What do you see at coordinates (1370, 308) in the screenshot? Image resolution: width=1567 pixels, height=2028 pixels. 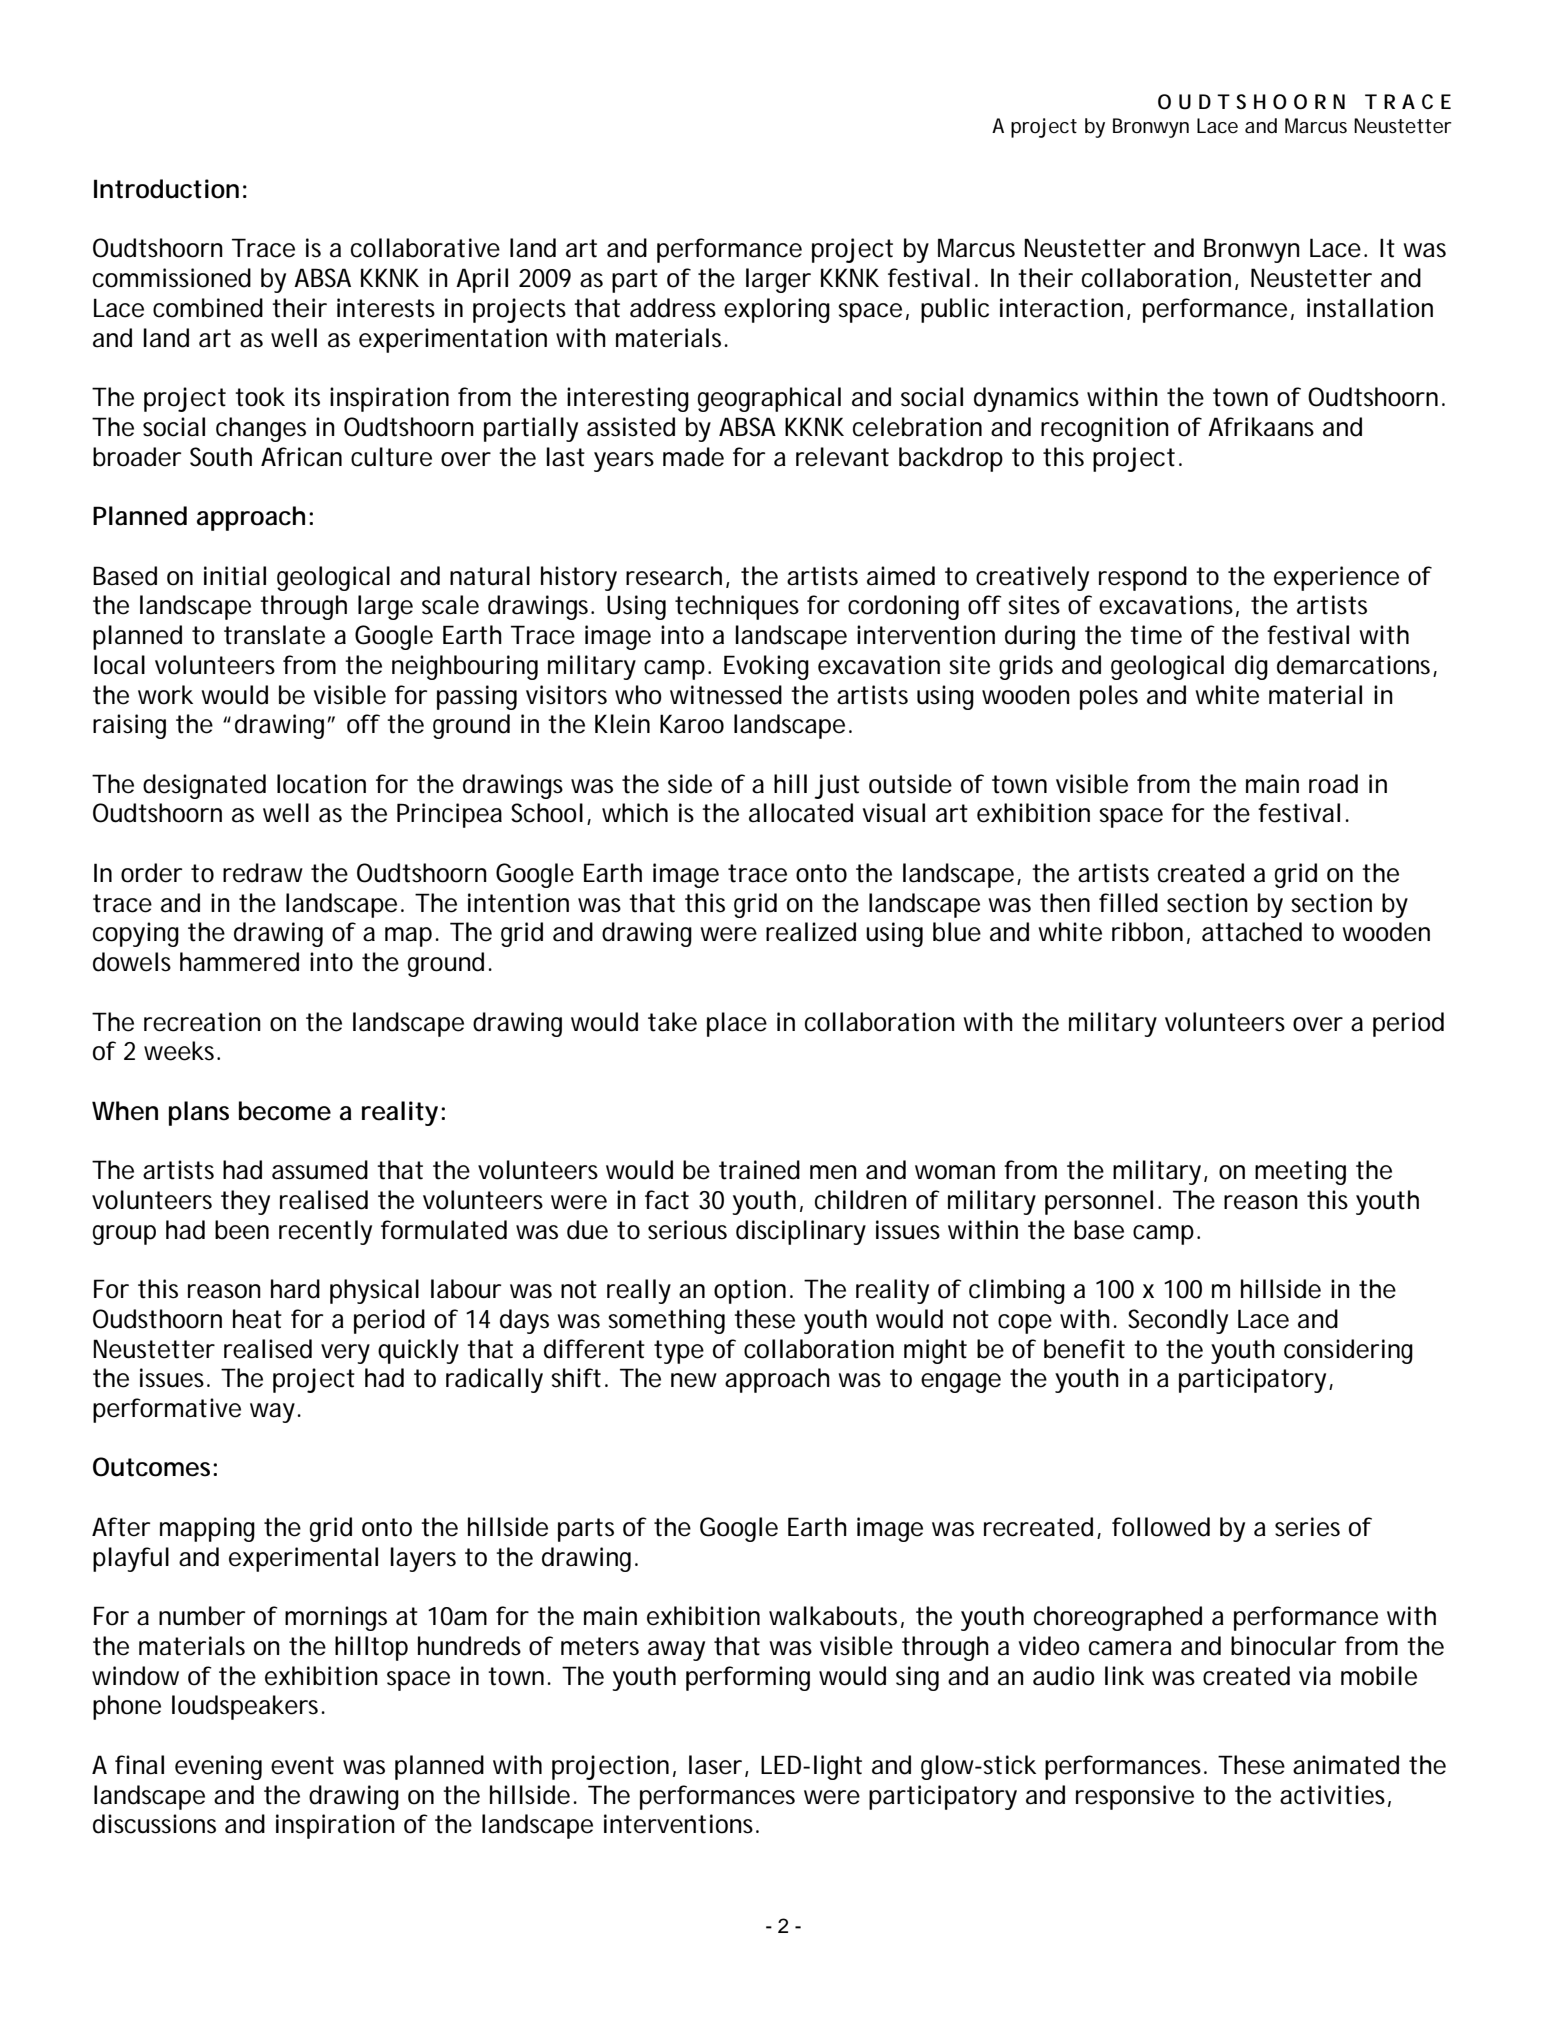 I see `installation` at bounding box center [1370, 308].
